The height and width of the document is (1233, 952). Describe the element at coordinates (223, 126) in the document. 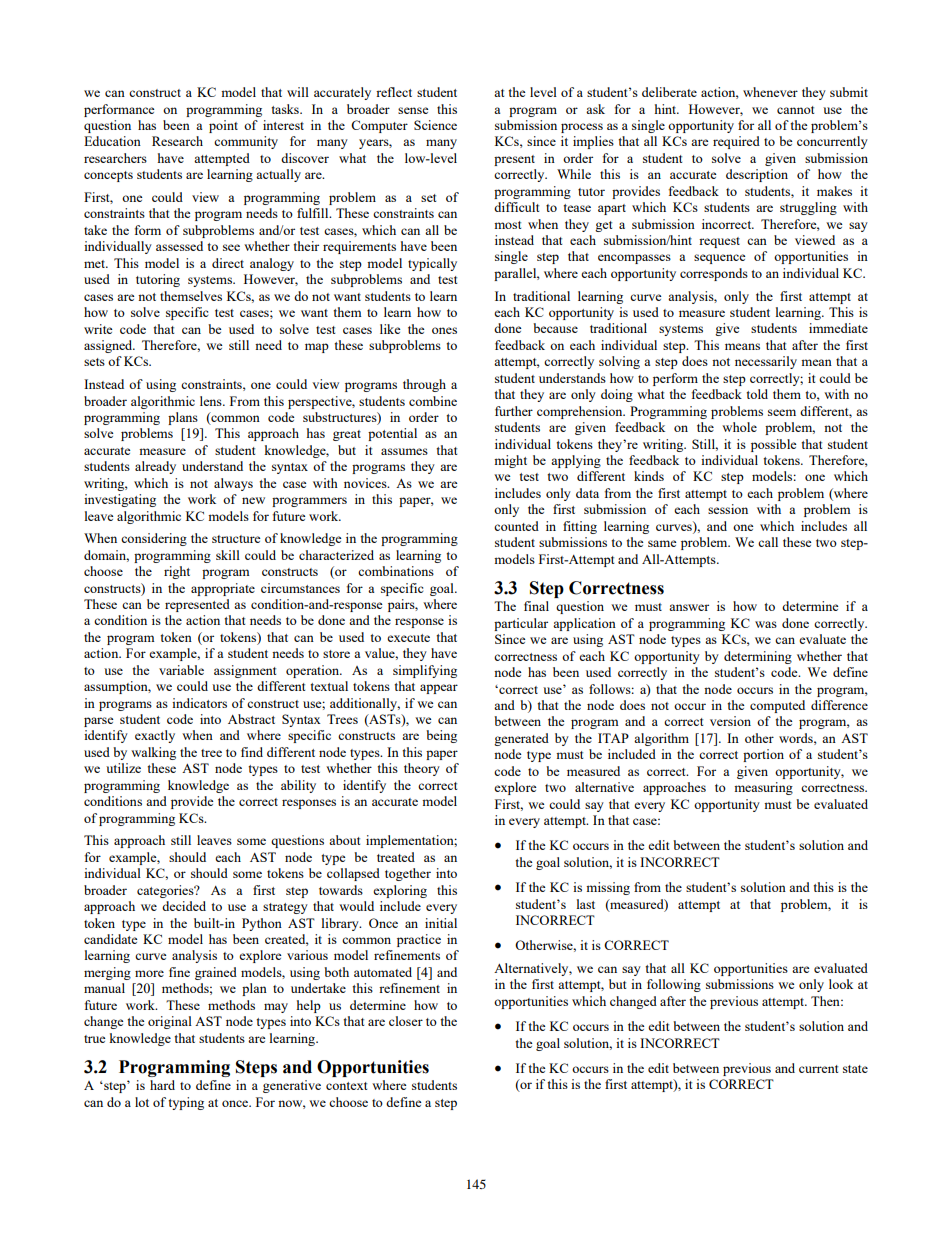

I see `point` at that location.
